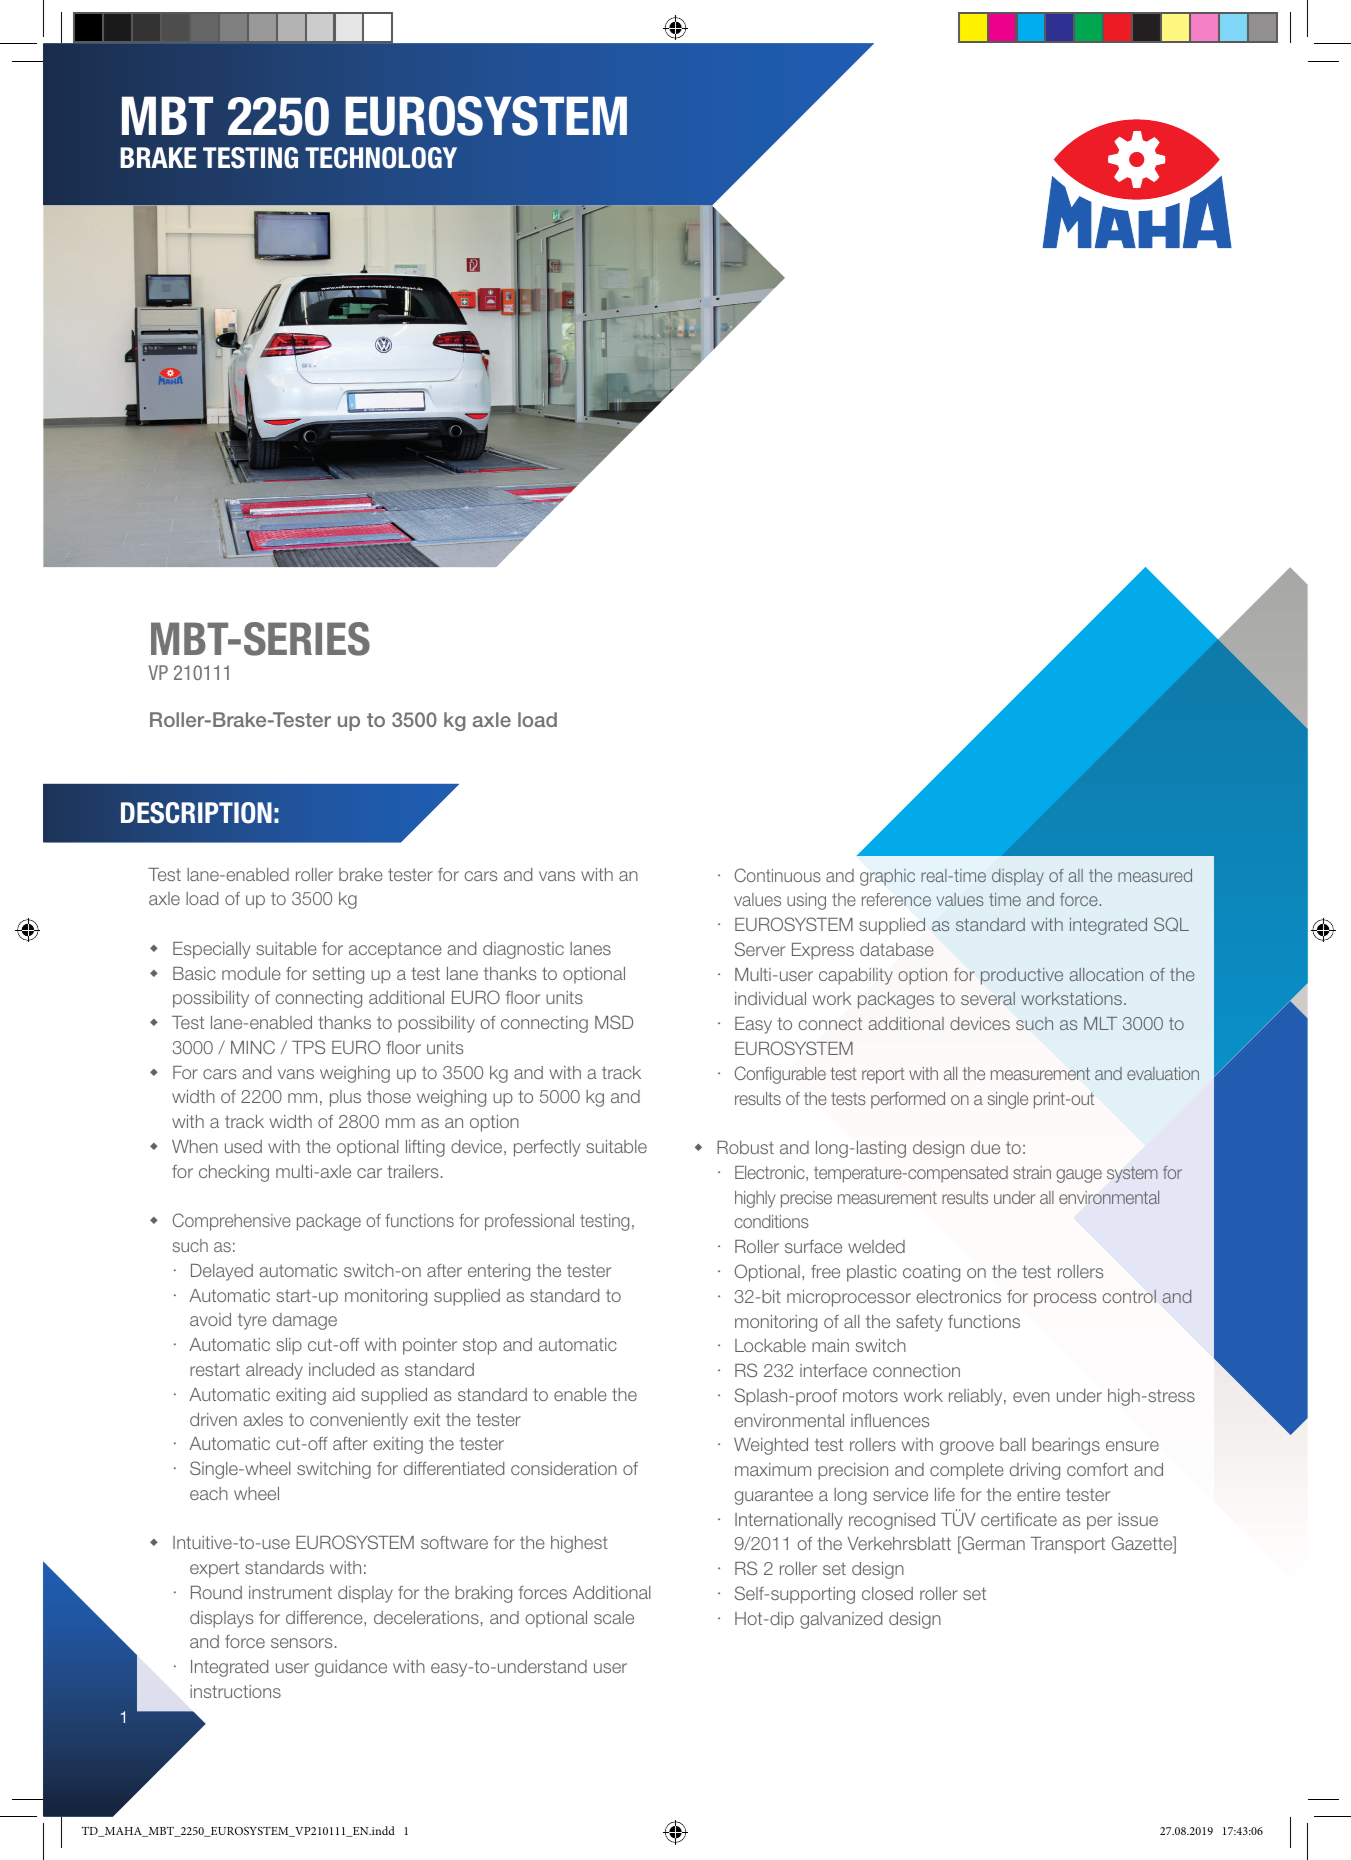 Image resolution: width=1351 pixels, height=1860 pixels. Describe the element at coordinates (1155, 875) in the screenshot. I see `measured` at that location.
